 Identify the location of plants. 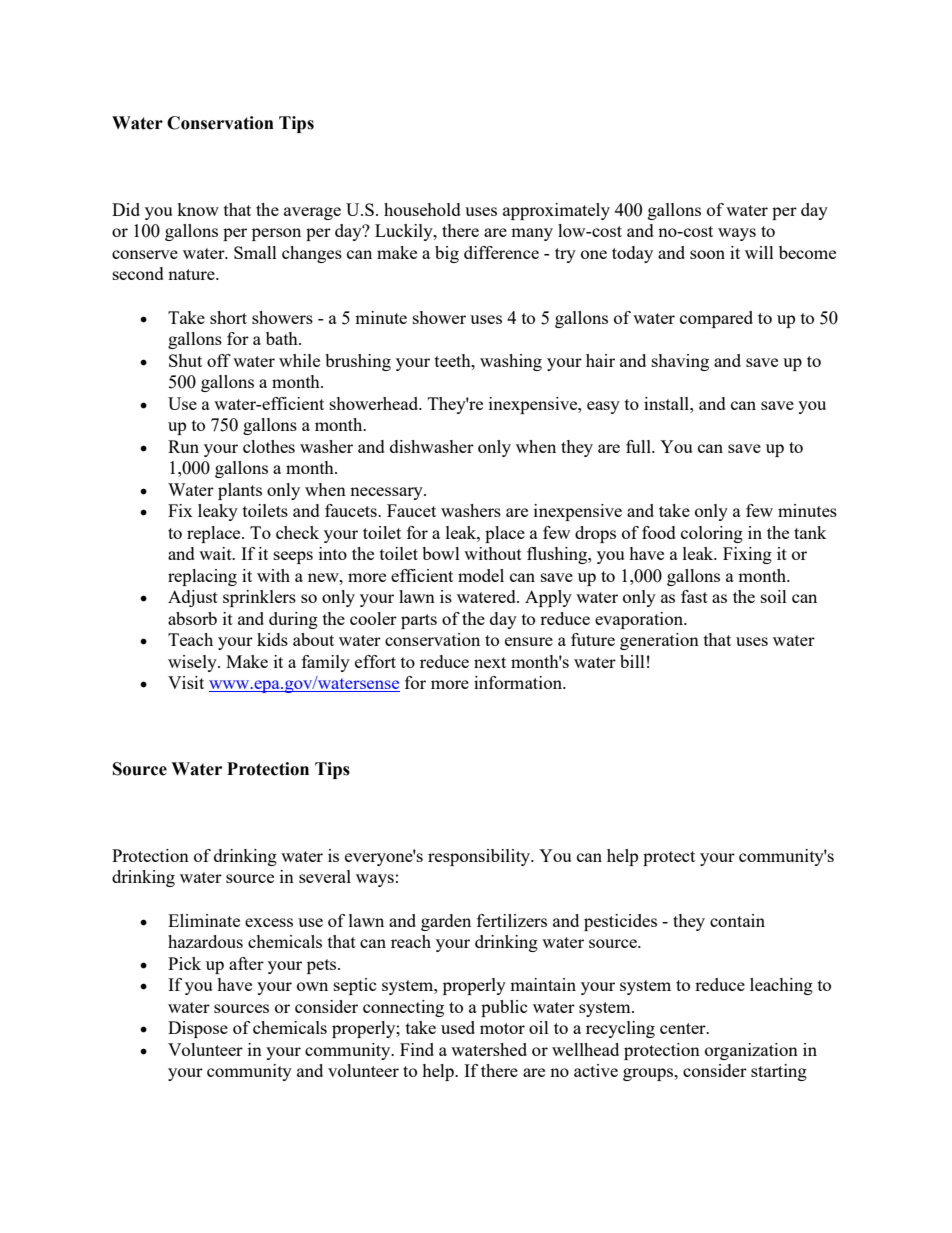
(240, 491).
